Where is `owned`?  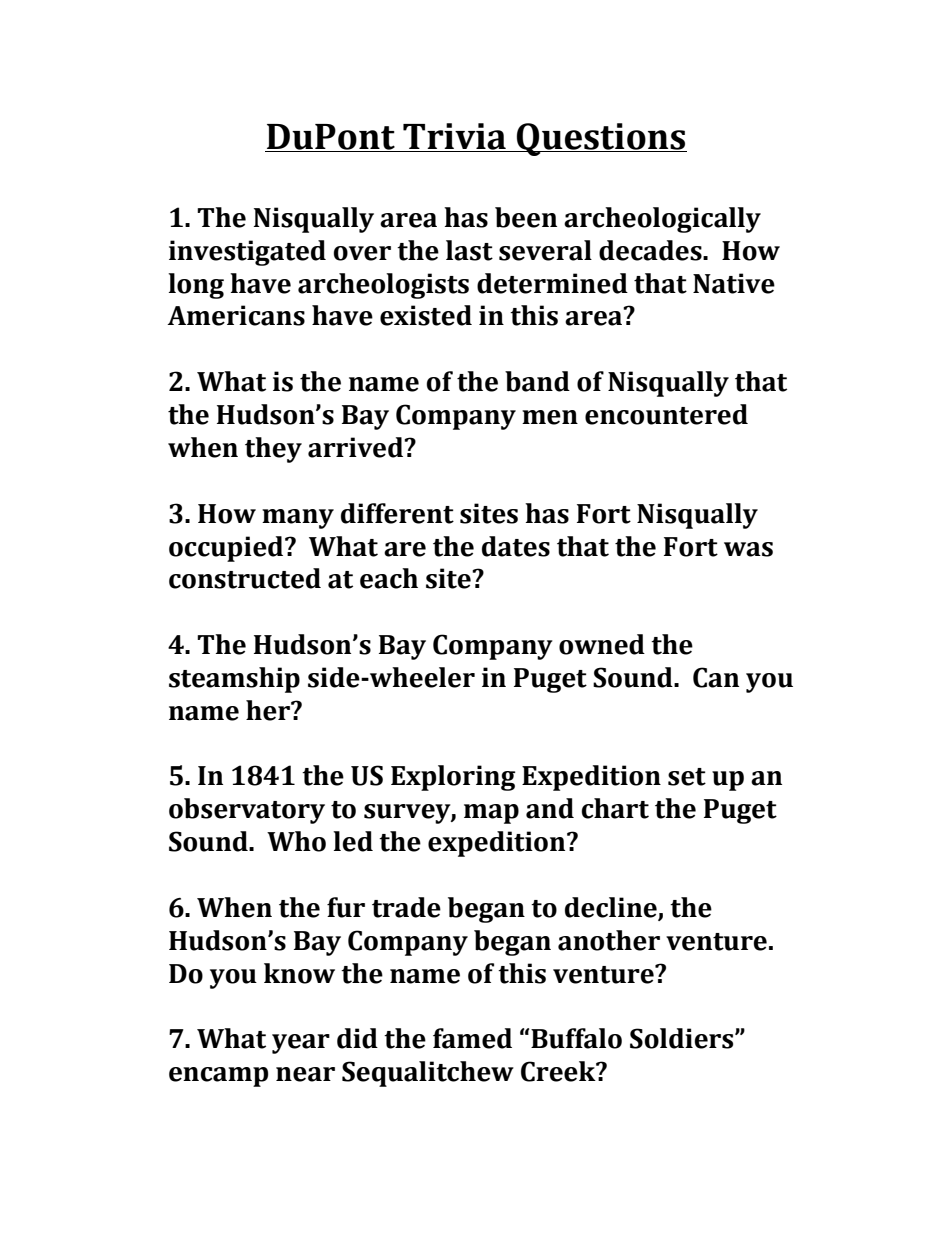 owned is located at coordinates (602, 644).
